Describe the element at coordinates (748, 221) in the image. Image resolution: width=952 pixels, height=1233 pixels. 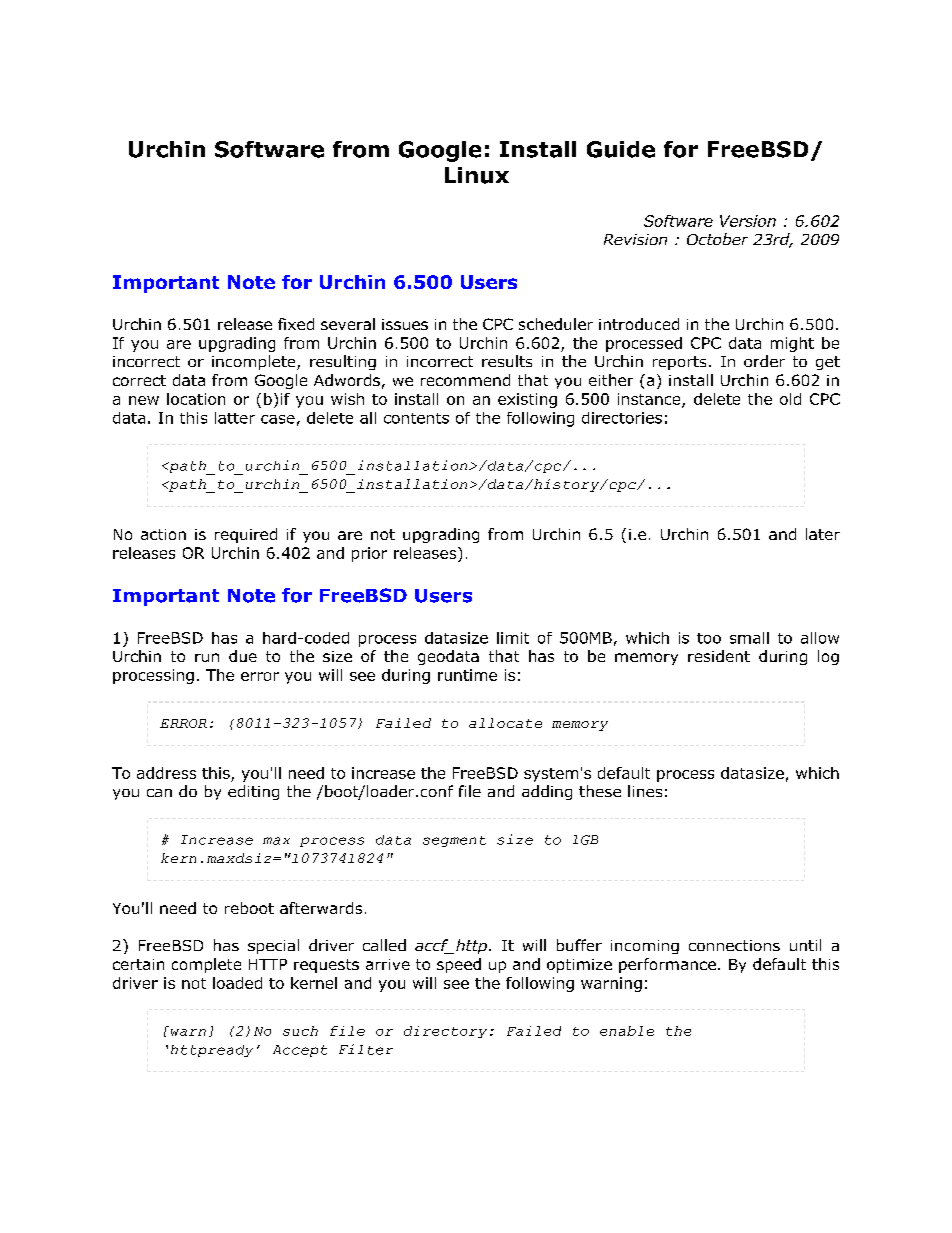
I see `Version` at that location.
